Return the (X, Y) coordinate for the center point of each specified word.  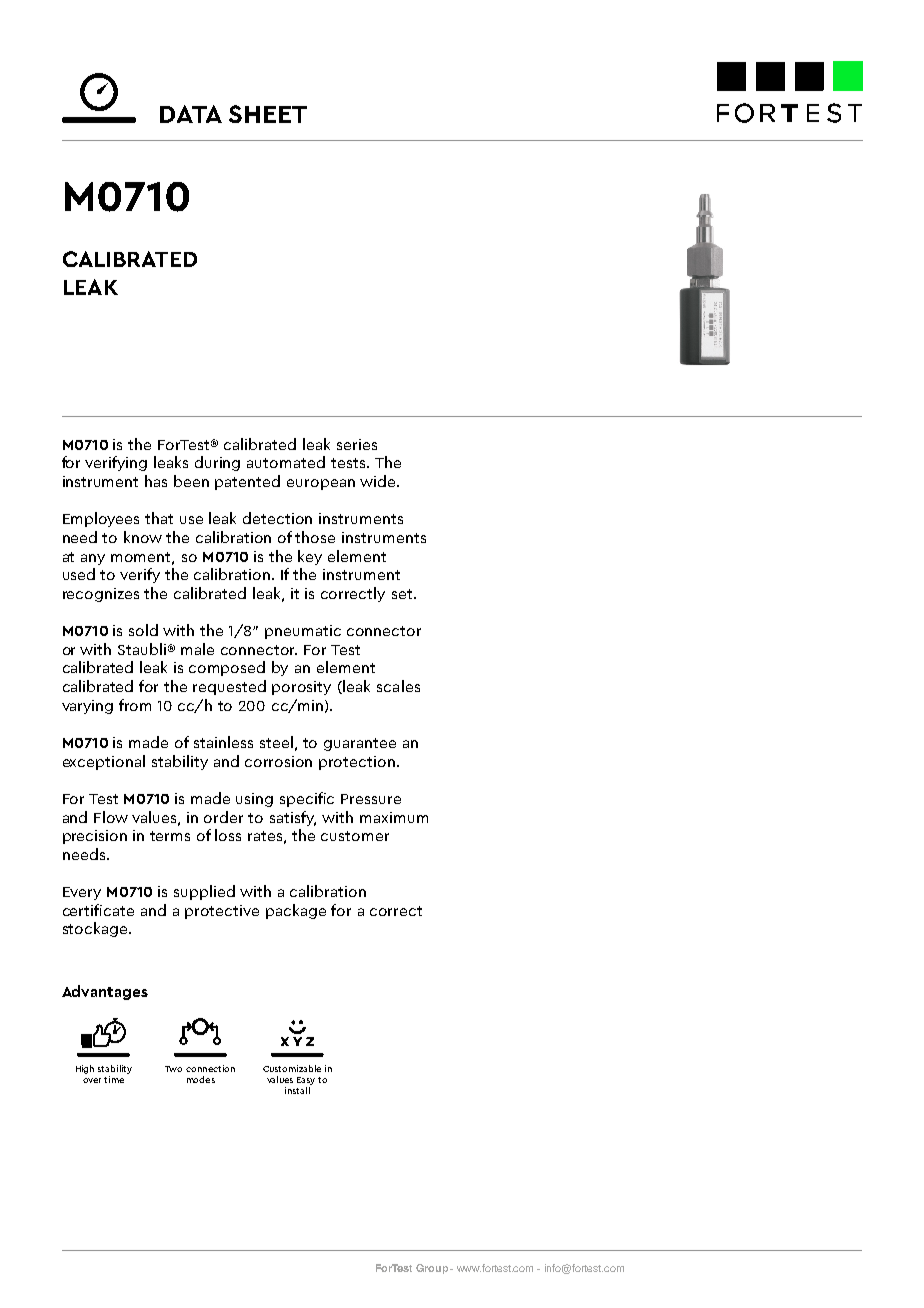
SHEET (268, 114)
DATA (191, 114)
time (114, 1079)
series (357, 444)
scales (398, 686)
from (135, 705)
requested (229, 687)
